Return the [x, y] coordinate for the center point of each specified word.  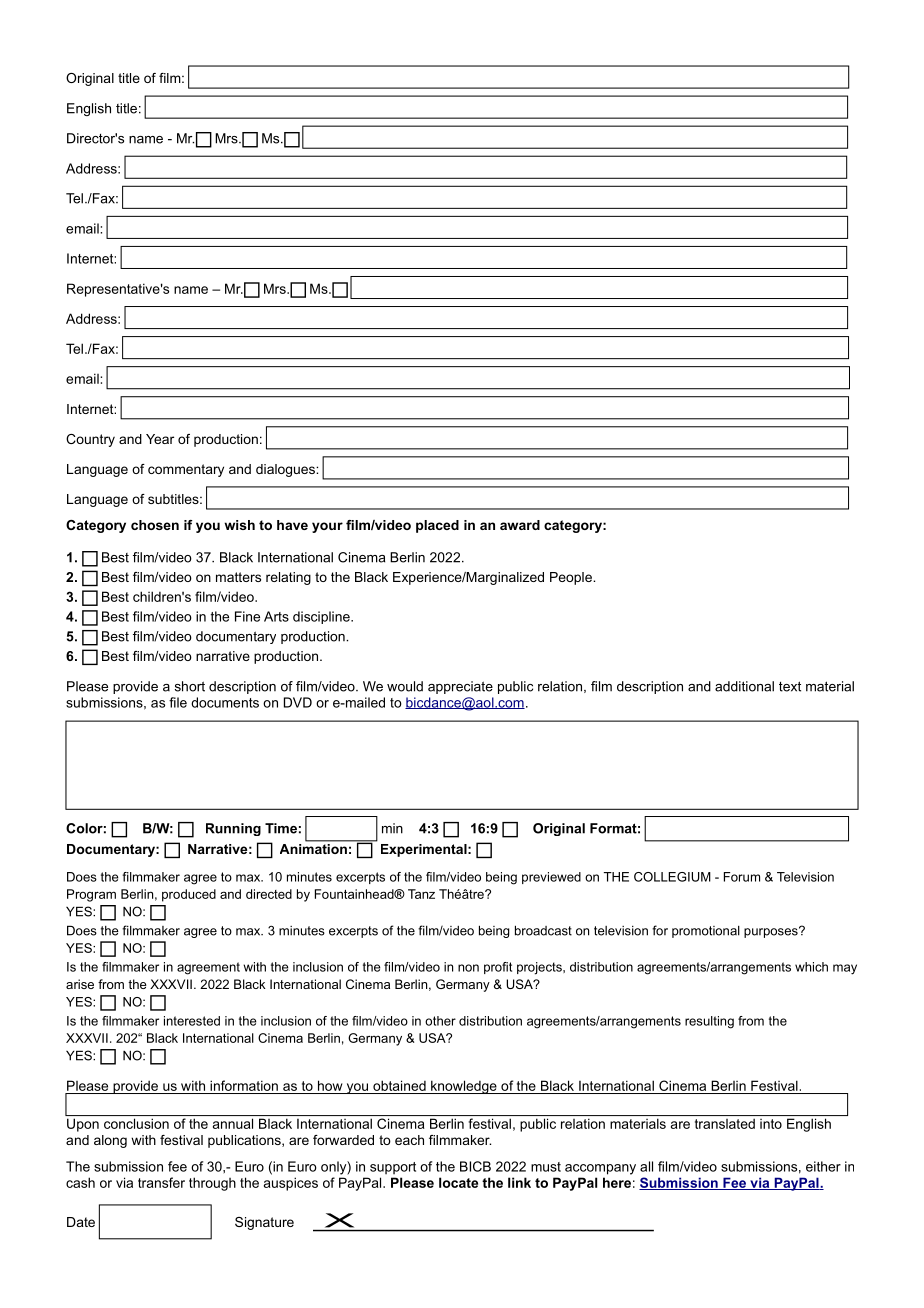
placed [437, 526]
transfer [161, 1182]
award [520, 525]
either [823, 1166]
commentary [186, 470]
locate [458, 1182]
